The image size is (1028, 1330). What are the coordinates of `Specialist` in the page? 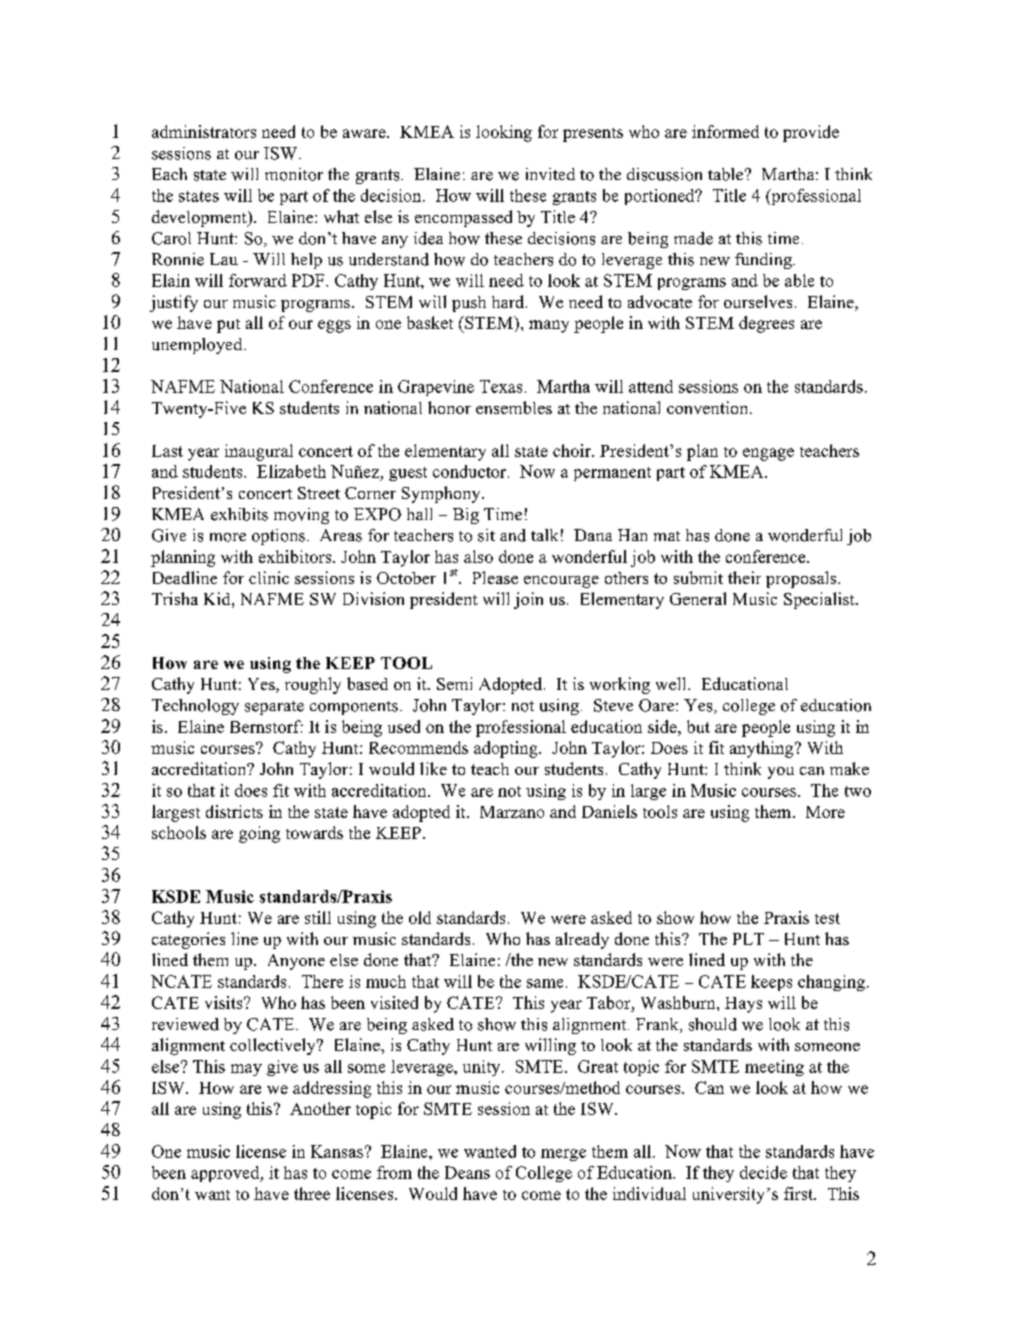 It's located at (820, 600).
